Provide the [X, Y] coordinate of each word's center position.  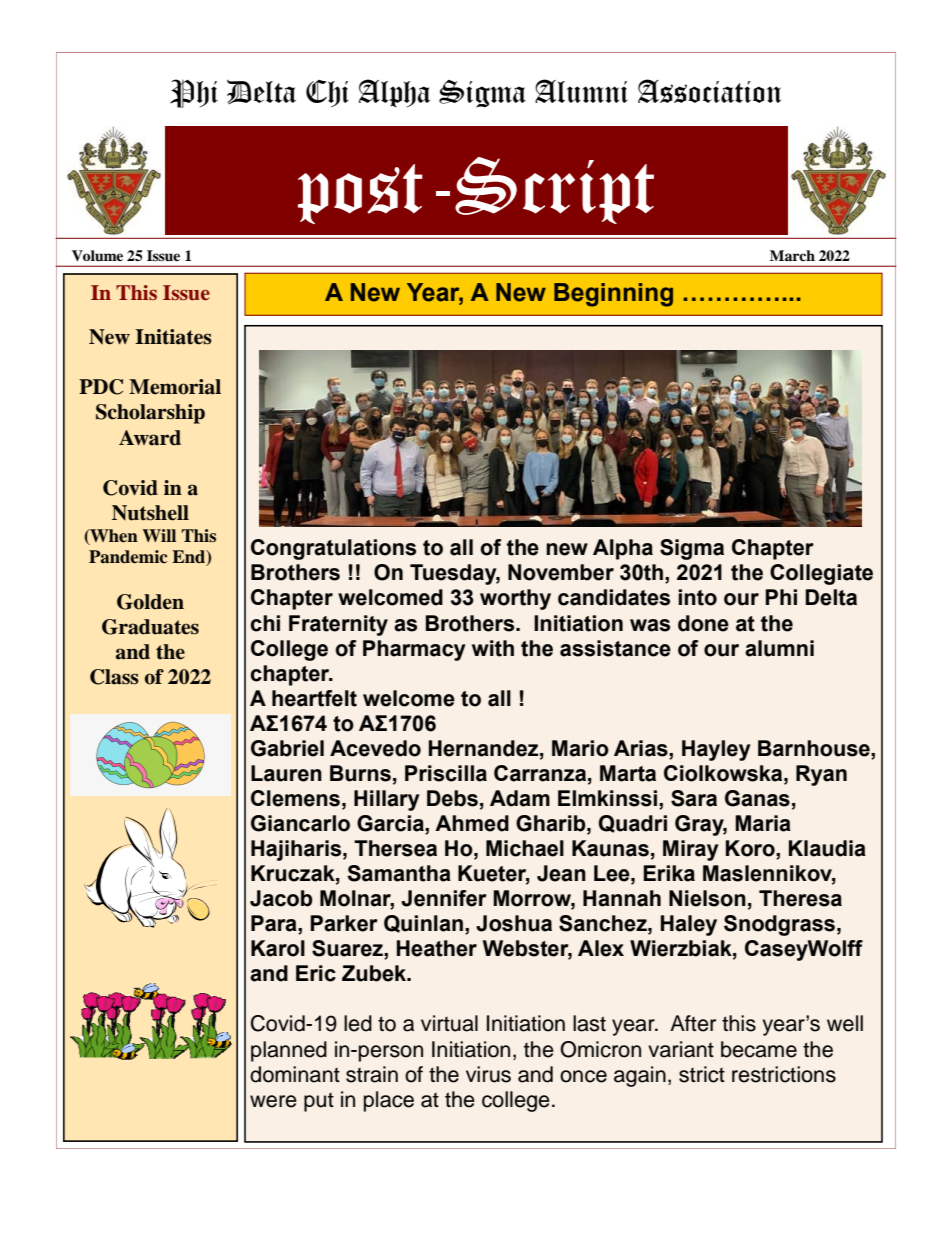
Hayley [716, 750]
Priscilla [446, 773]
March [792, 255]
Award [150, 438]
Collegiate [821, 574]
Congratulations [333, 549]
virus [488, 1074]
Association [709, 91]
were [273, 1101]
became [759, 1049]
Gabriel [287, 748]
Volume [97, 255]
